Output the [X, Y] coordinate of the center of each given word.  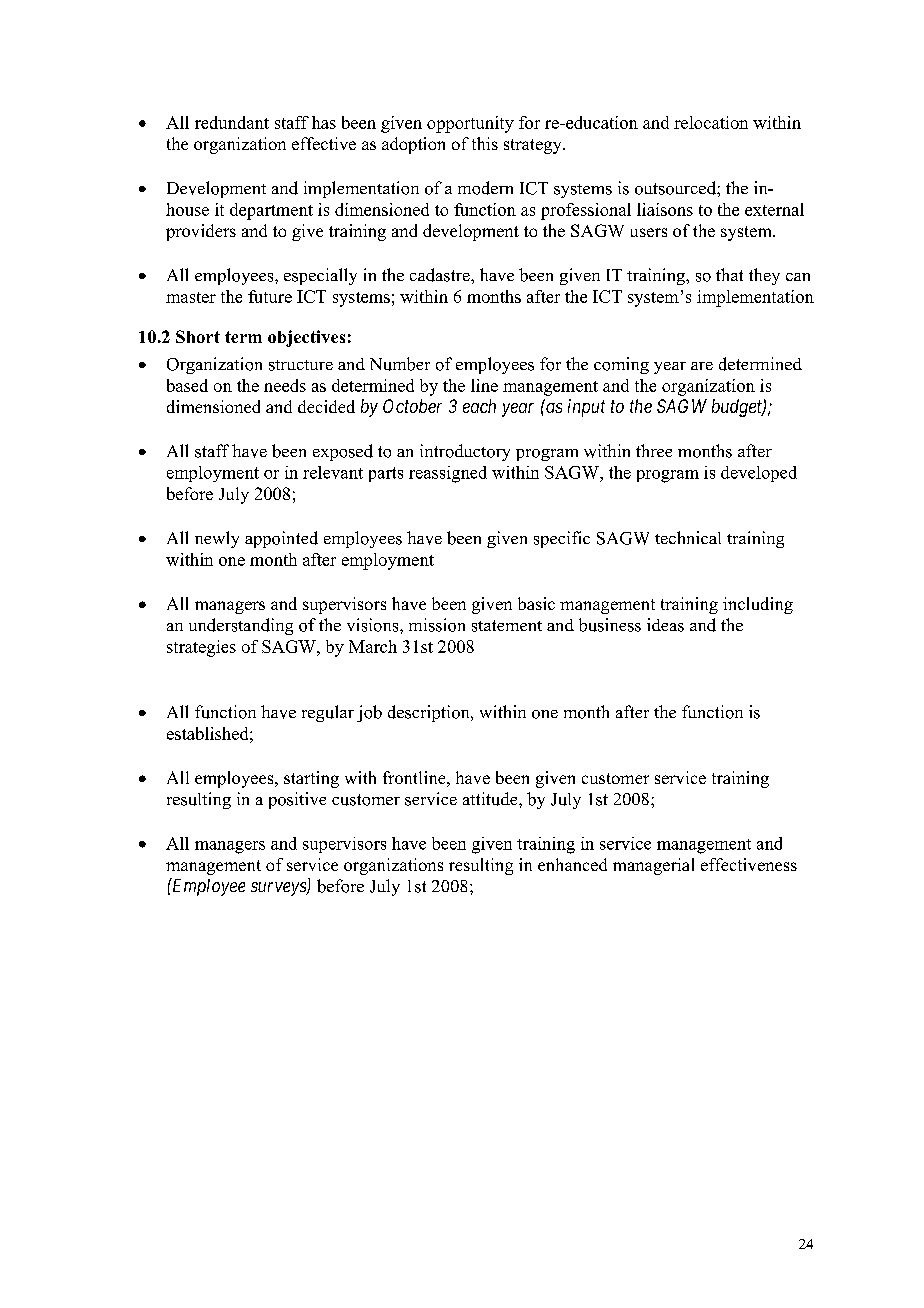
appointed [281, 539]
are [702, 366]
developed [759, 474]
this [485, 143]
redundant [232, 122]
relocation [711, 122]
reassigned [448, 474]
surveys [279, 889]
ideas [665, 625]
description [430, 713]
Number [400, 364]
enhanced [572, 864]
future [270, 296]
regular [328, 713]
